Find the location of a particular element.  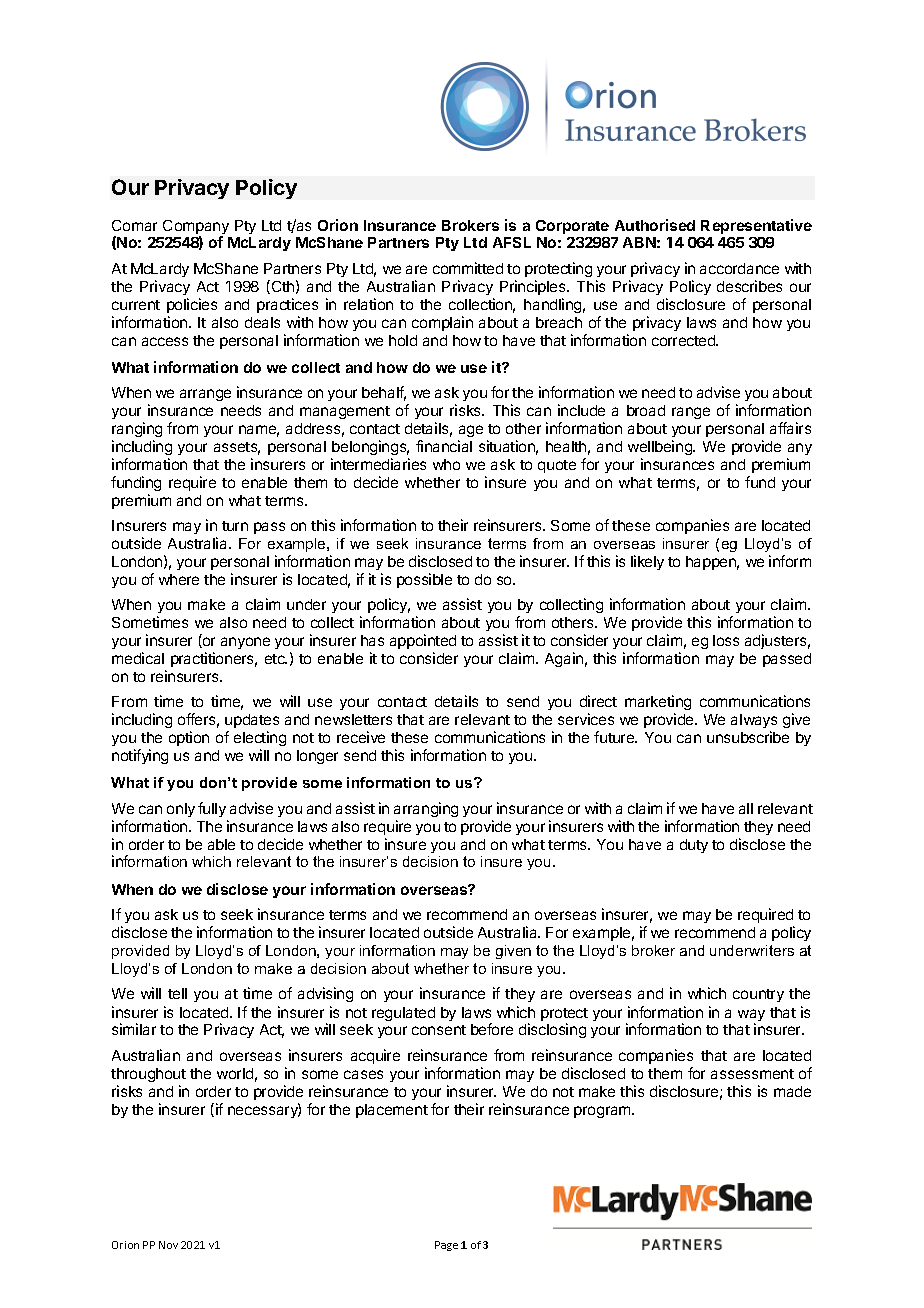

option is located at coordinates (189, 738).
